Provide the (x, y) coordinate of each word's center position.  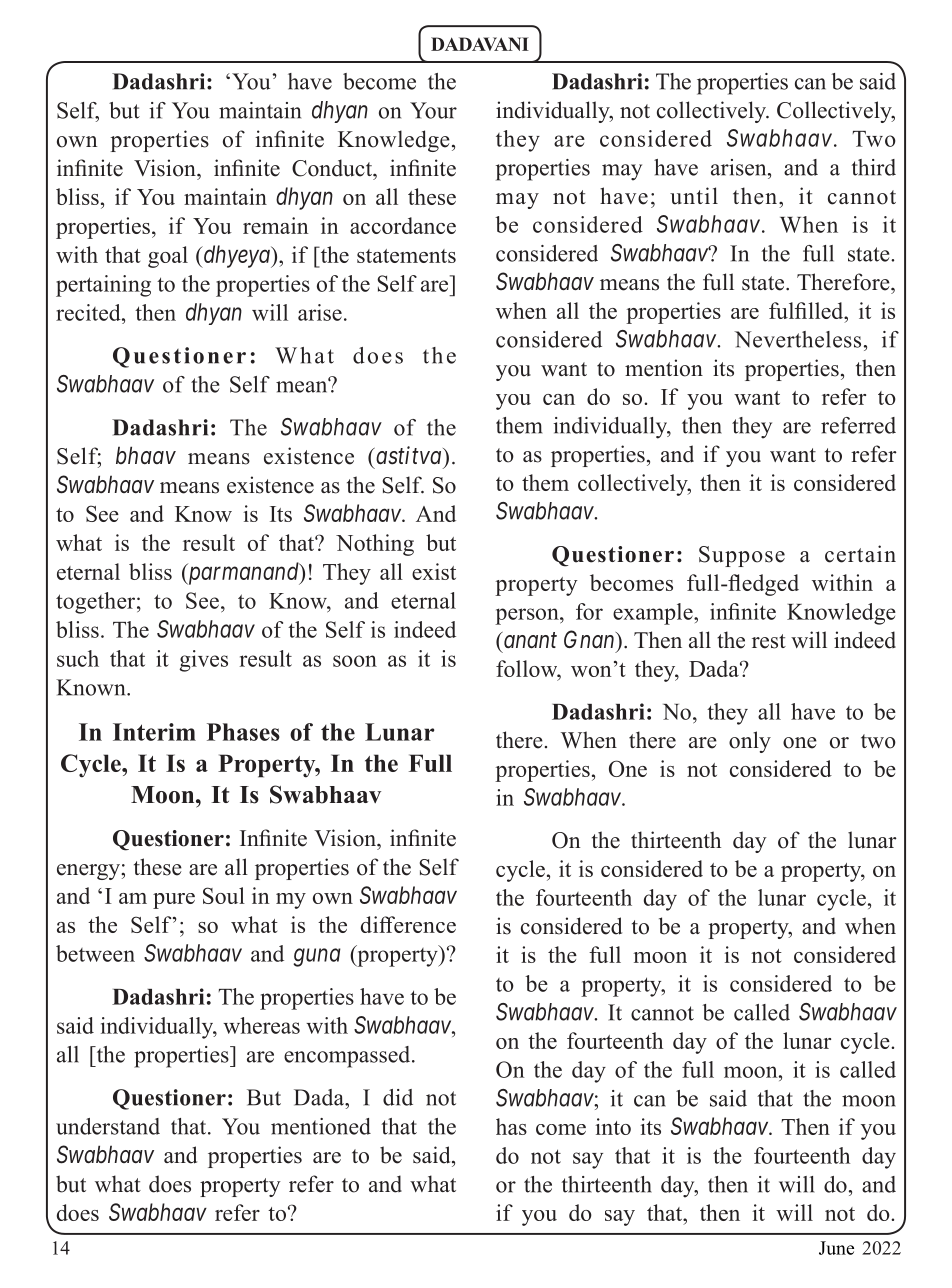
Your (433, 110)
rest (769, 641)
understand (108, 1126)
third (873, 167)
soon (355, 661)
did (398, 1097)
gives (204, 661)
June (836, 1248)
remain (275, 225)
